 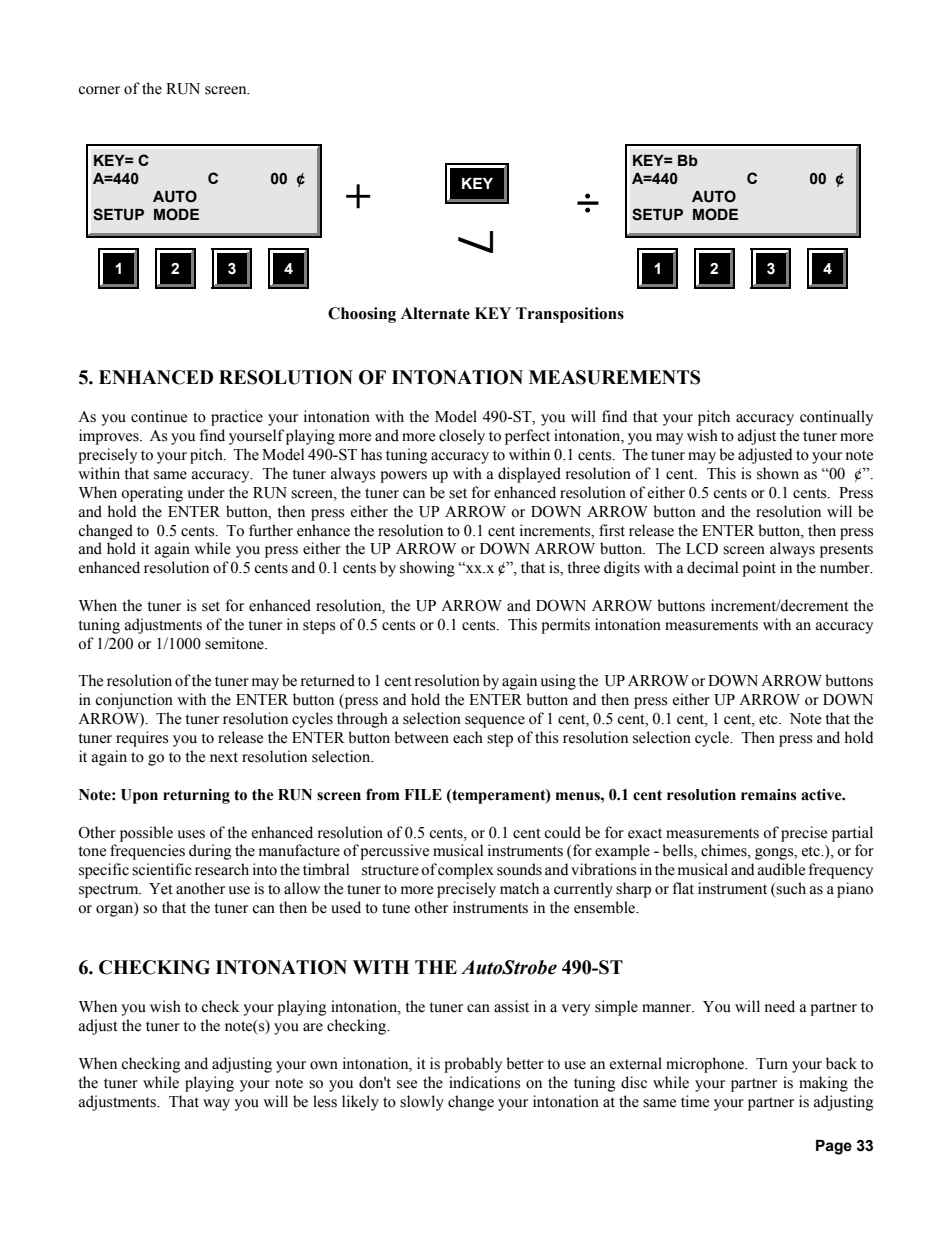 I want to click on Alternate, so click(x=435, y=313).
